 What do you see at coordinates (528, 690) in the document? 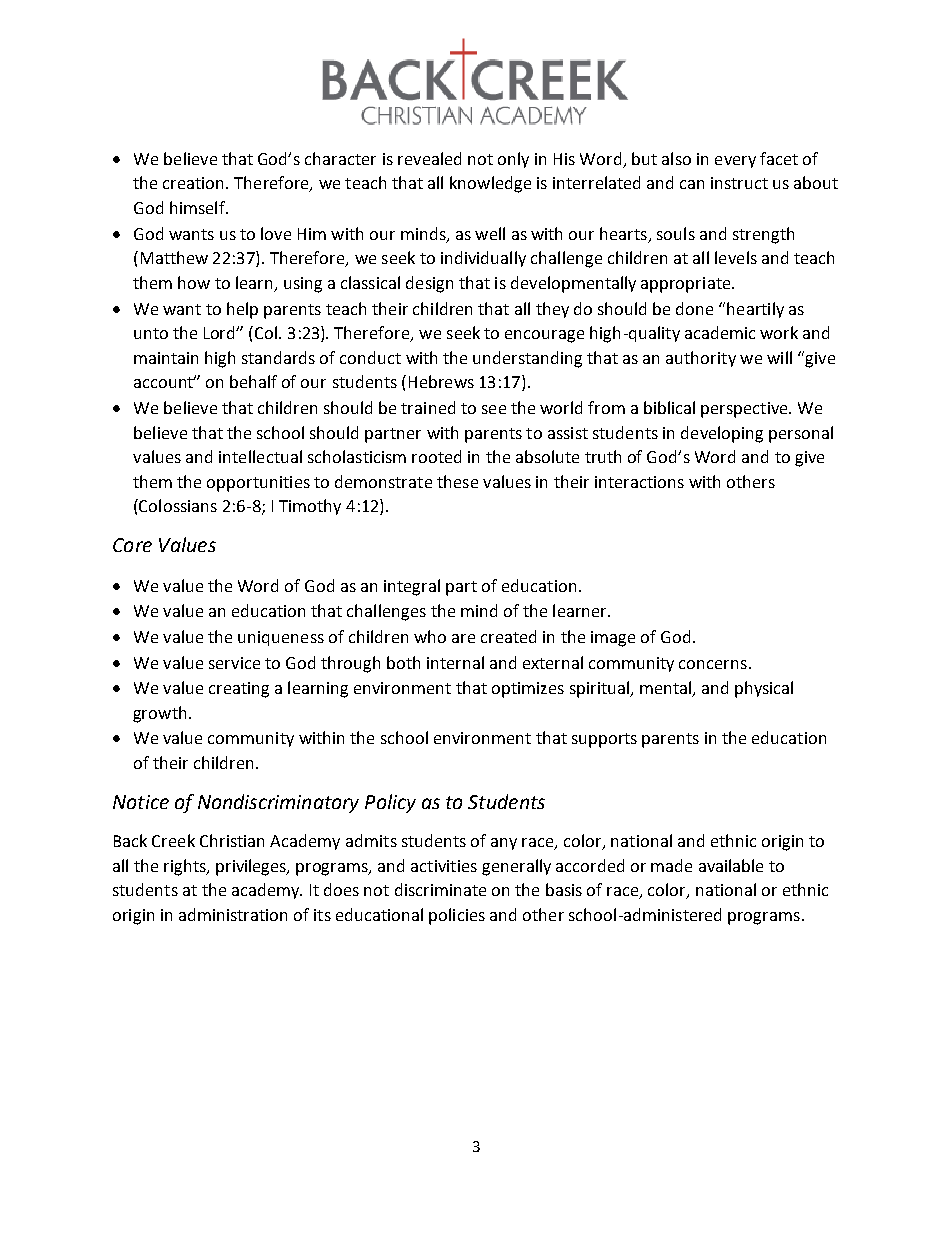
I see `optimizes` at bounding box center [528, 690].
